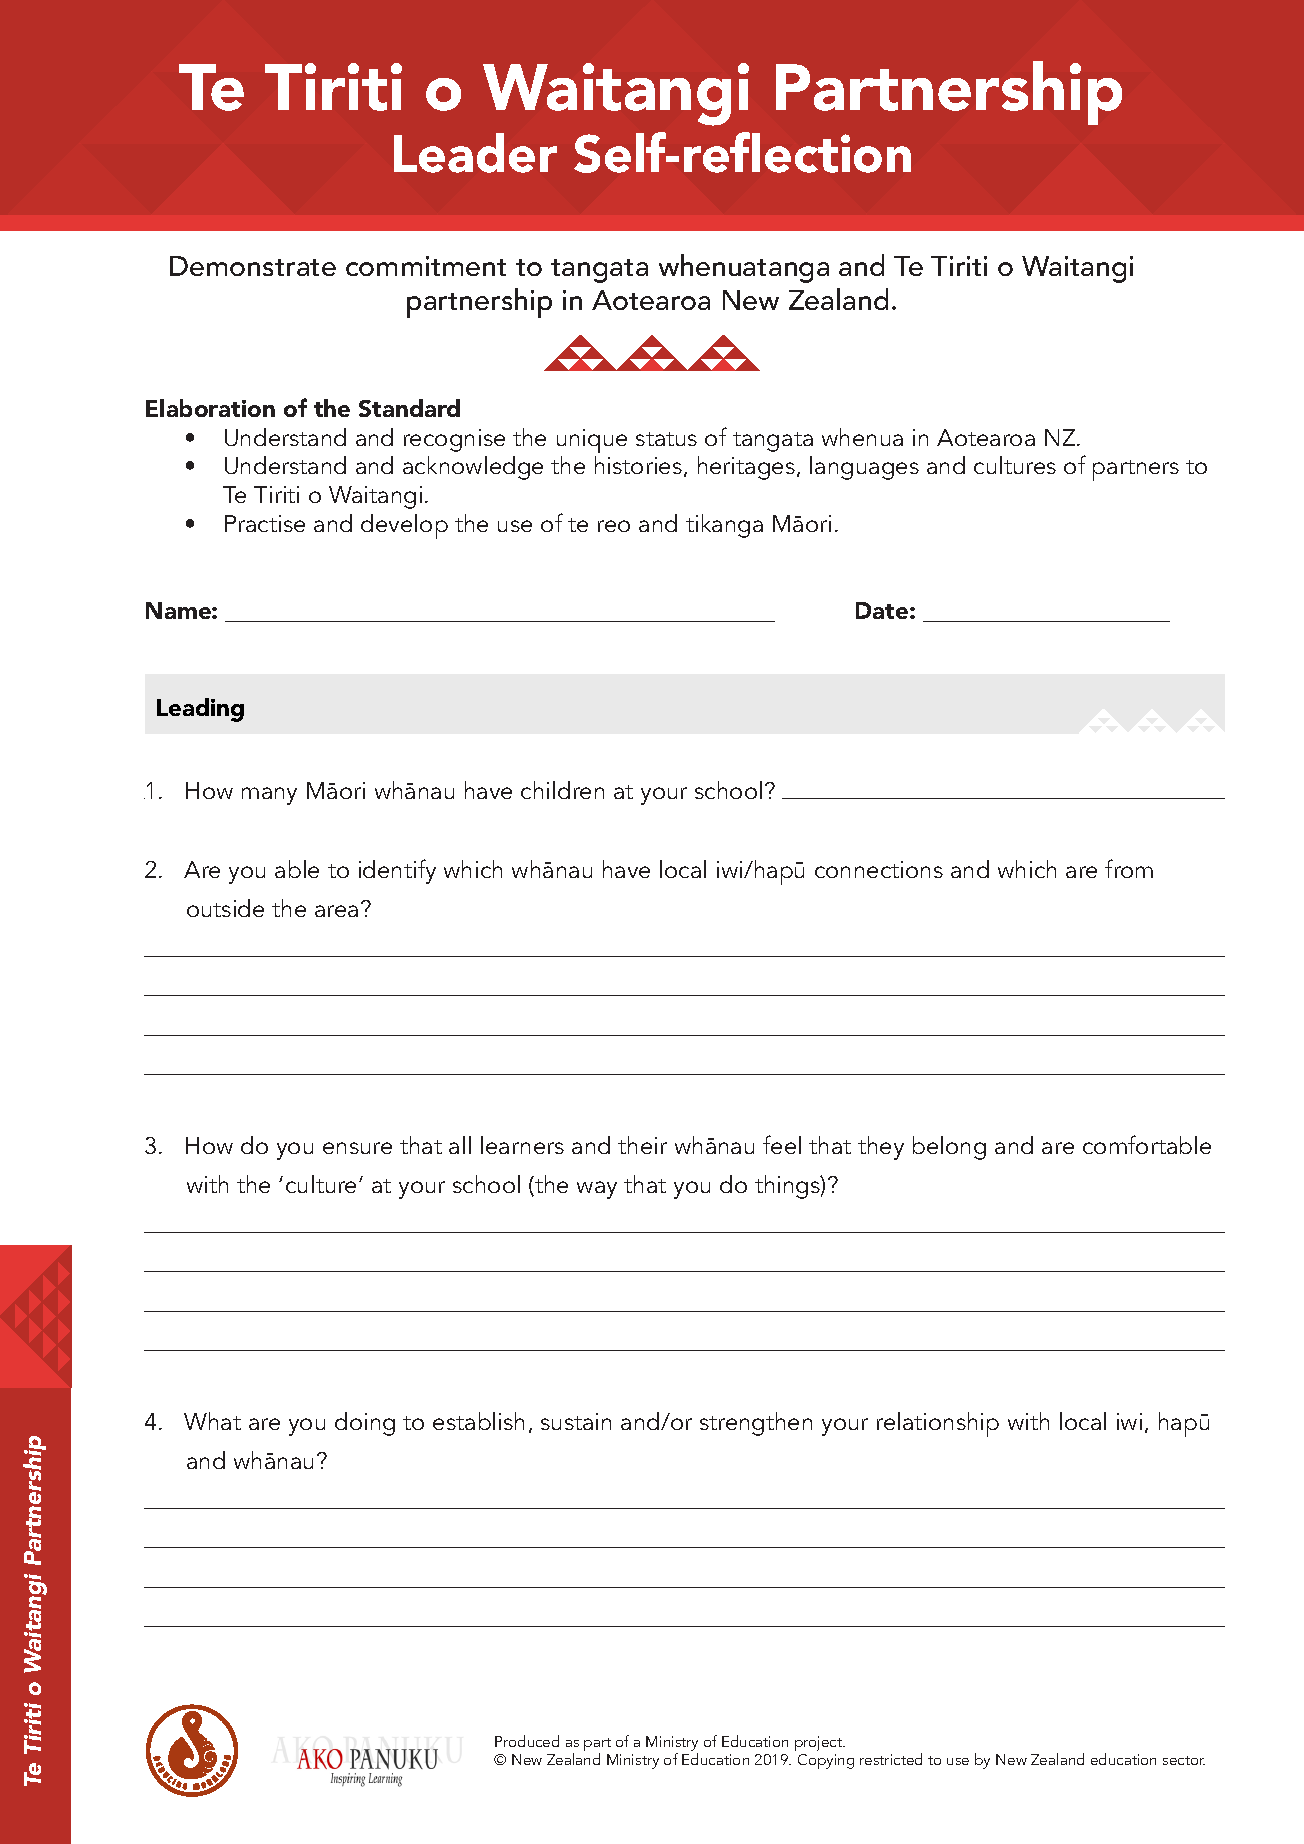  What do you see at coordinates (336, 911) in the screenshot?
I see `area` at bounding box center [336, 911].
